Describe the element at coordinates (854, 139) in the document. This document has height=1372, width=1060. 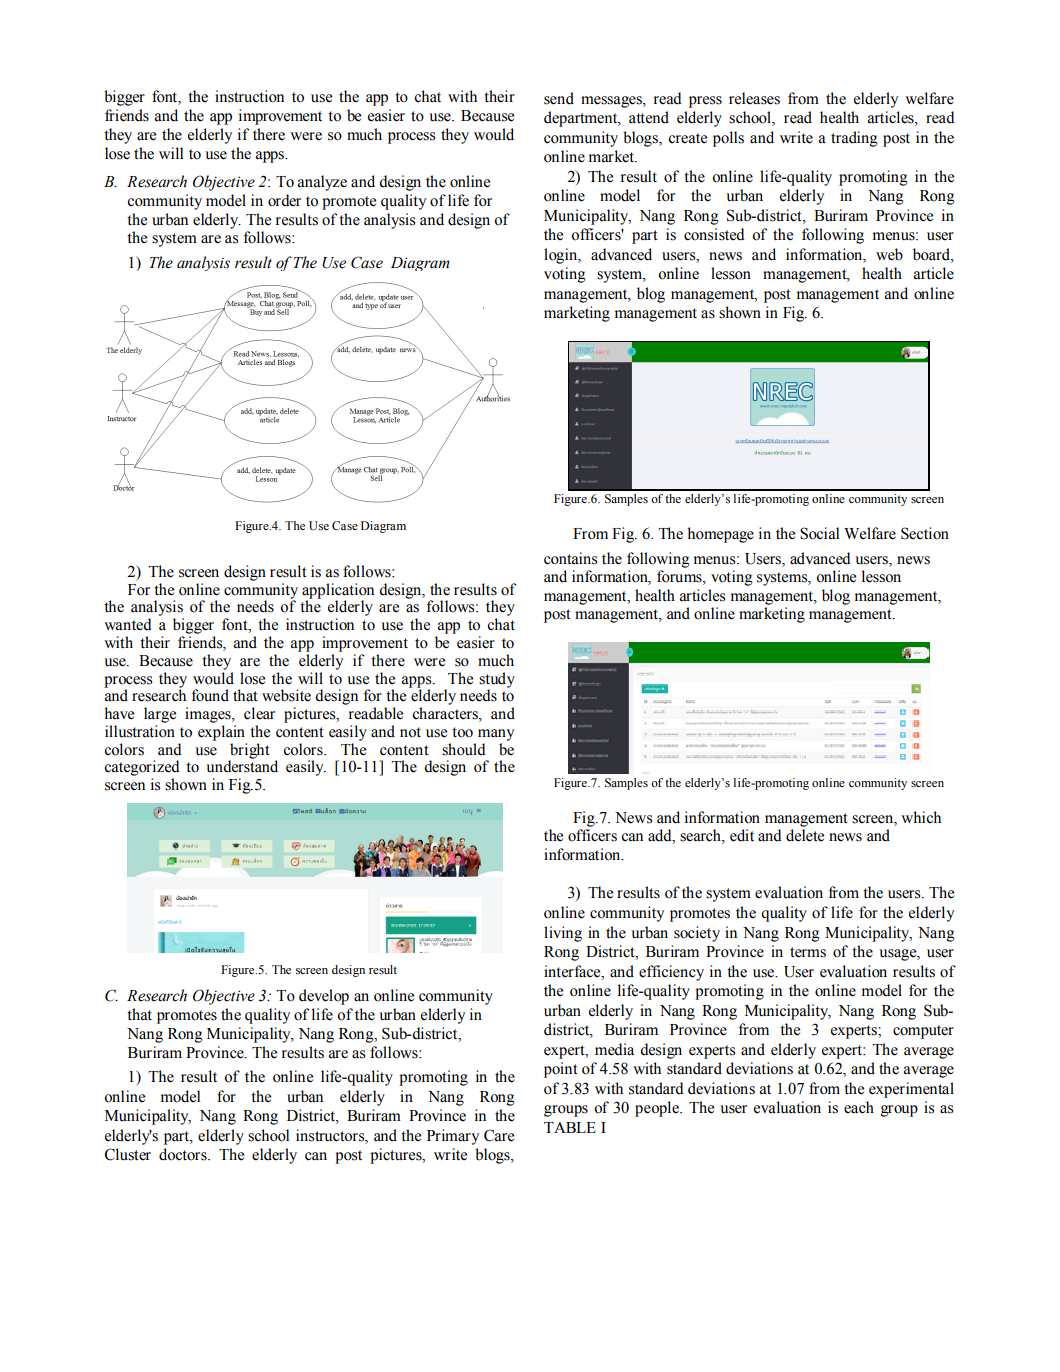
I see `trading` at that location.
